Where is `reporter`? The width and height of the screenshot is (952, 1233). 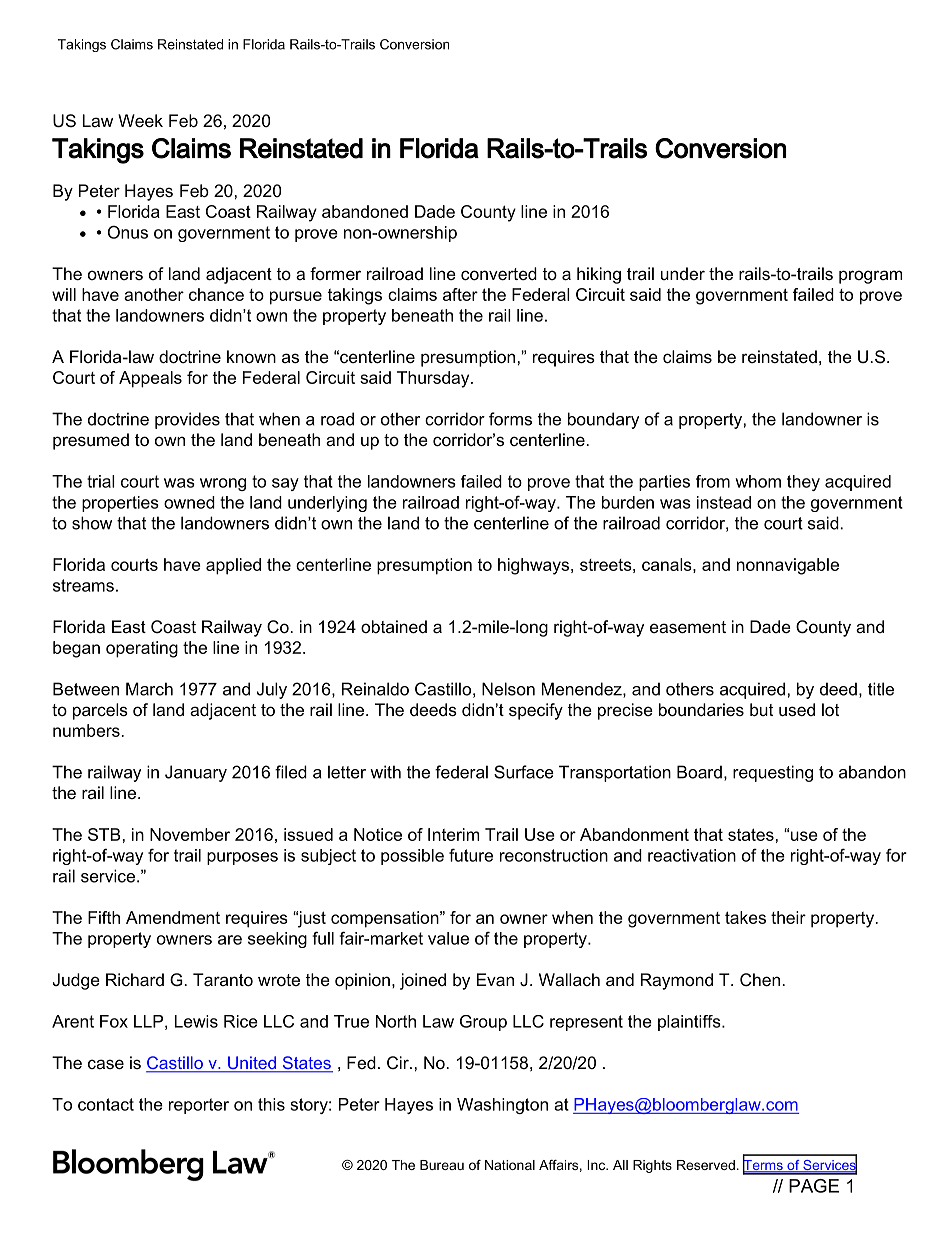 reporter is located at coordinates (199, 1106).
